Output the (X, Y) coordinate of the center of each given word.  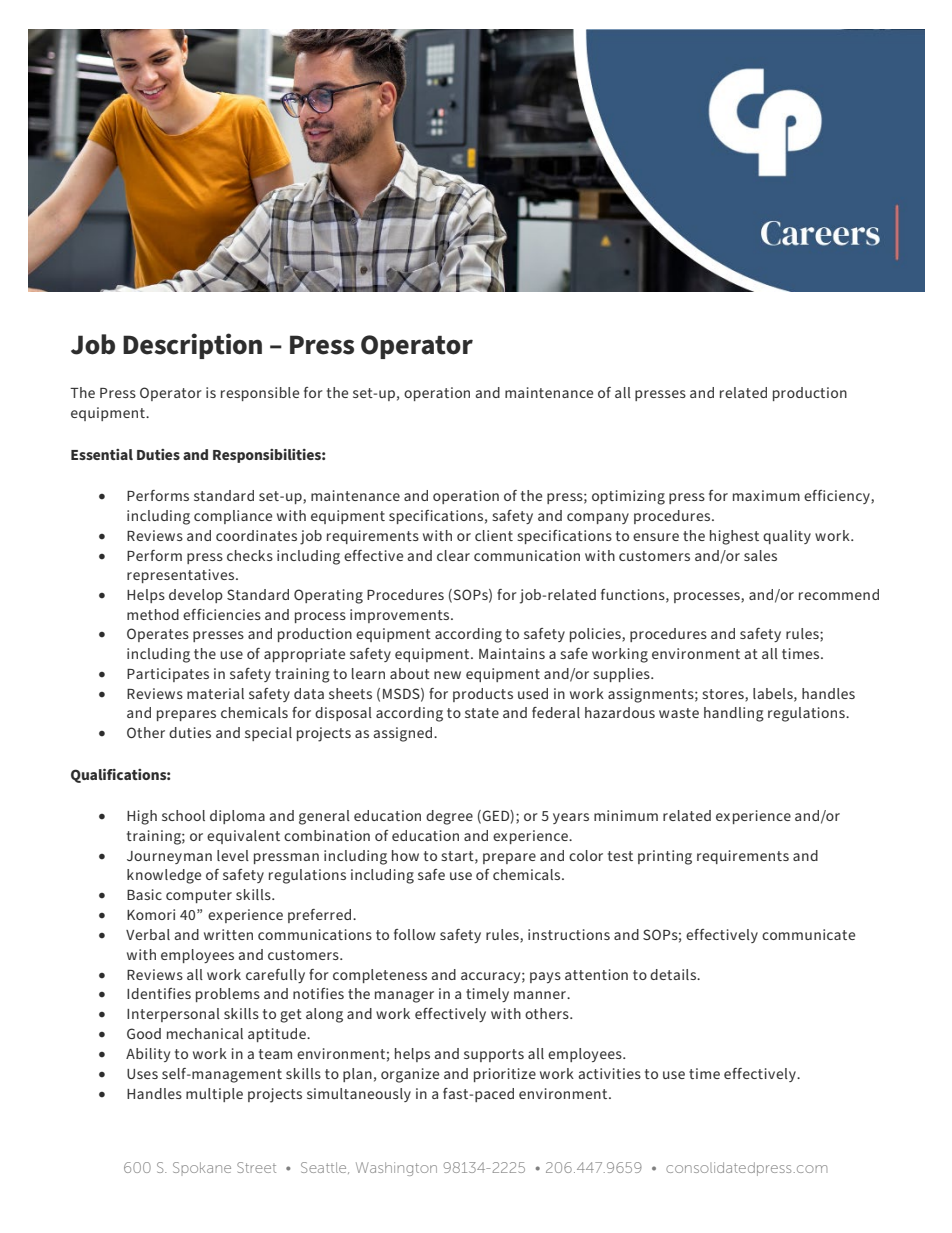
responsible (260, 394)
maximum (766, 495)
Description (192, 346)
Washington (396, 1169)
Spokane (202, 1167)
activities (610, 1073)
